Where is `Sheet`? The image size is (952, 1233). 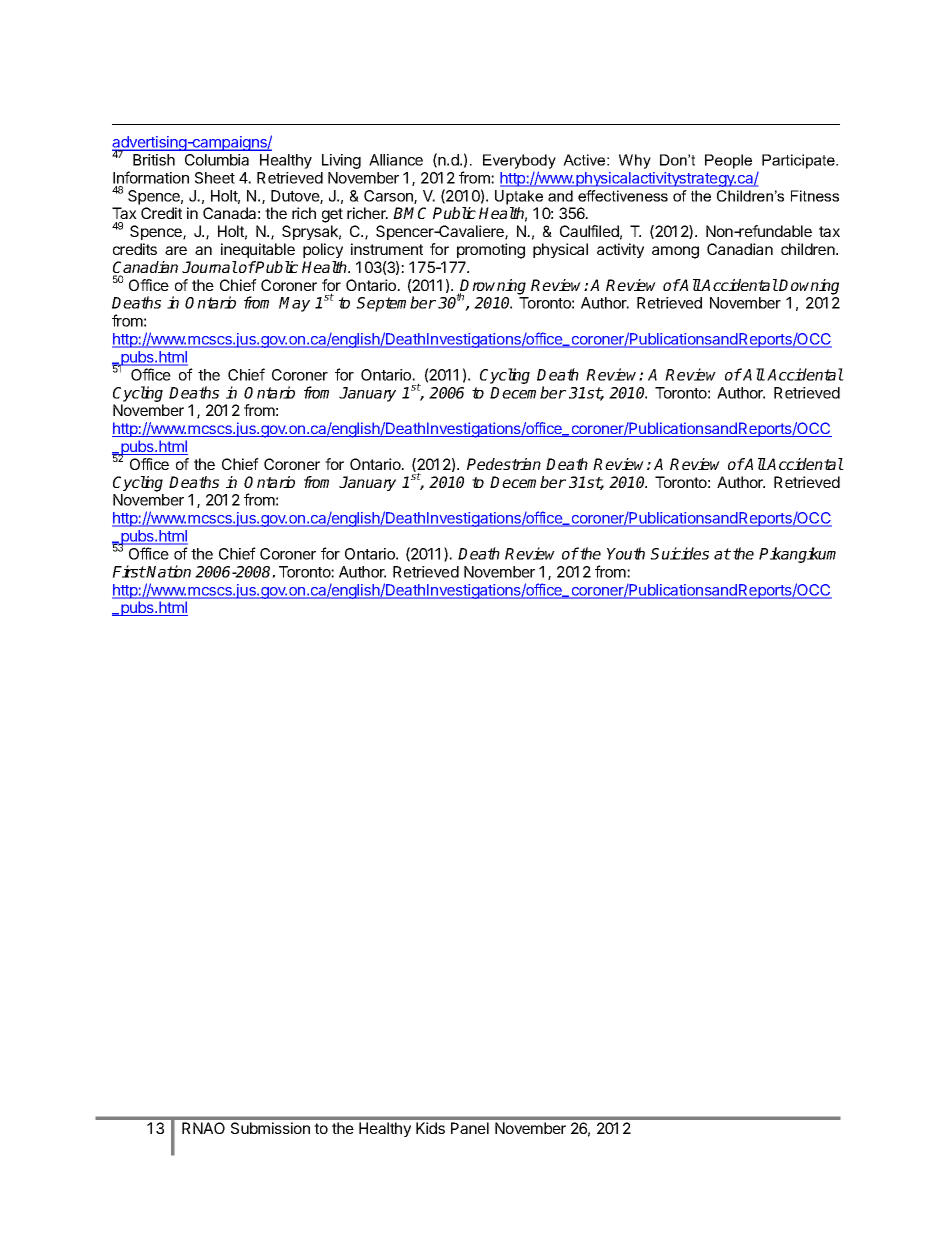 Sheet is located at coordinates (215, 178).
